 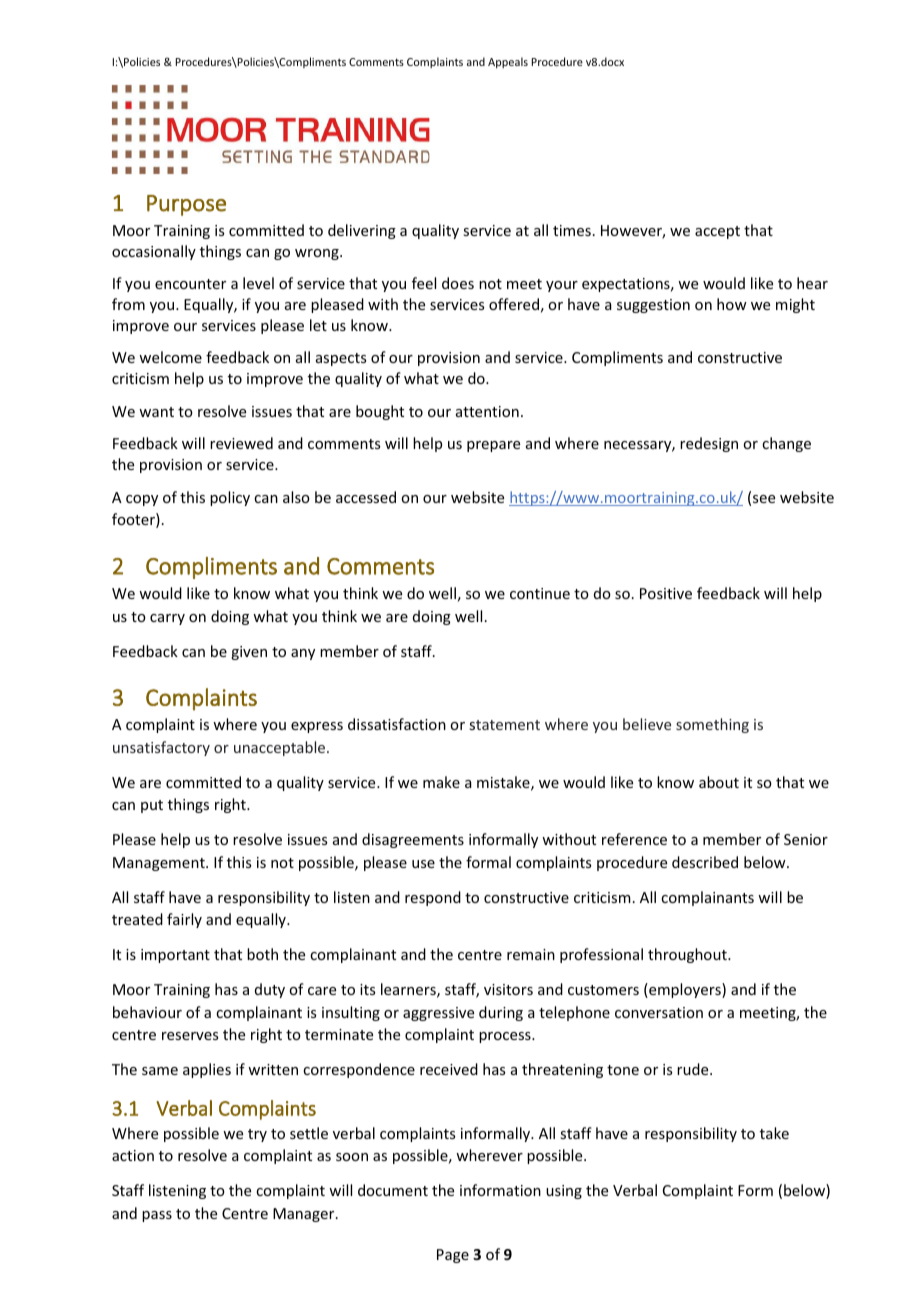 What do you see at coordinates (487, 411) in the screenshot?
I see `attention` at bounding box center [487, 411].
